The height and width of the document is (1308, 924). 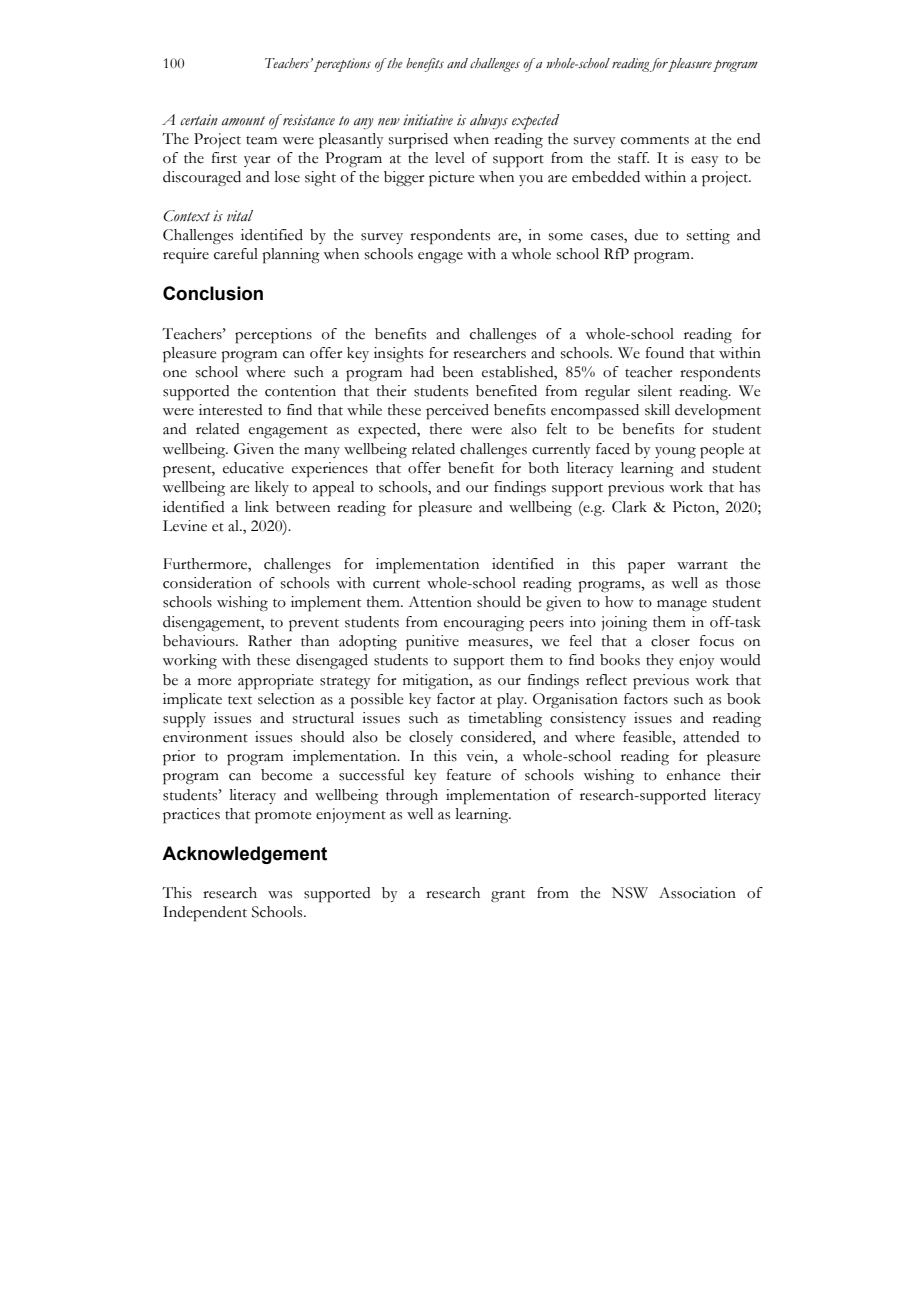 I want to click on team, so click(x=261, y=140).
